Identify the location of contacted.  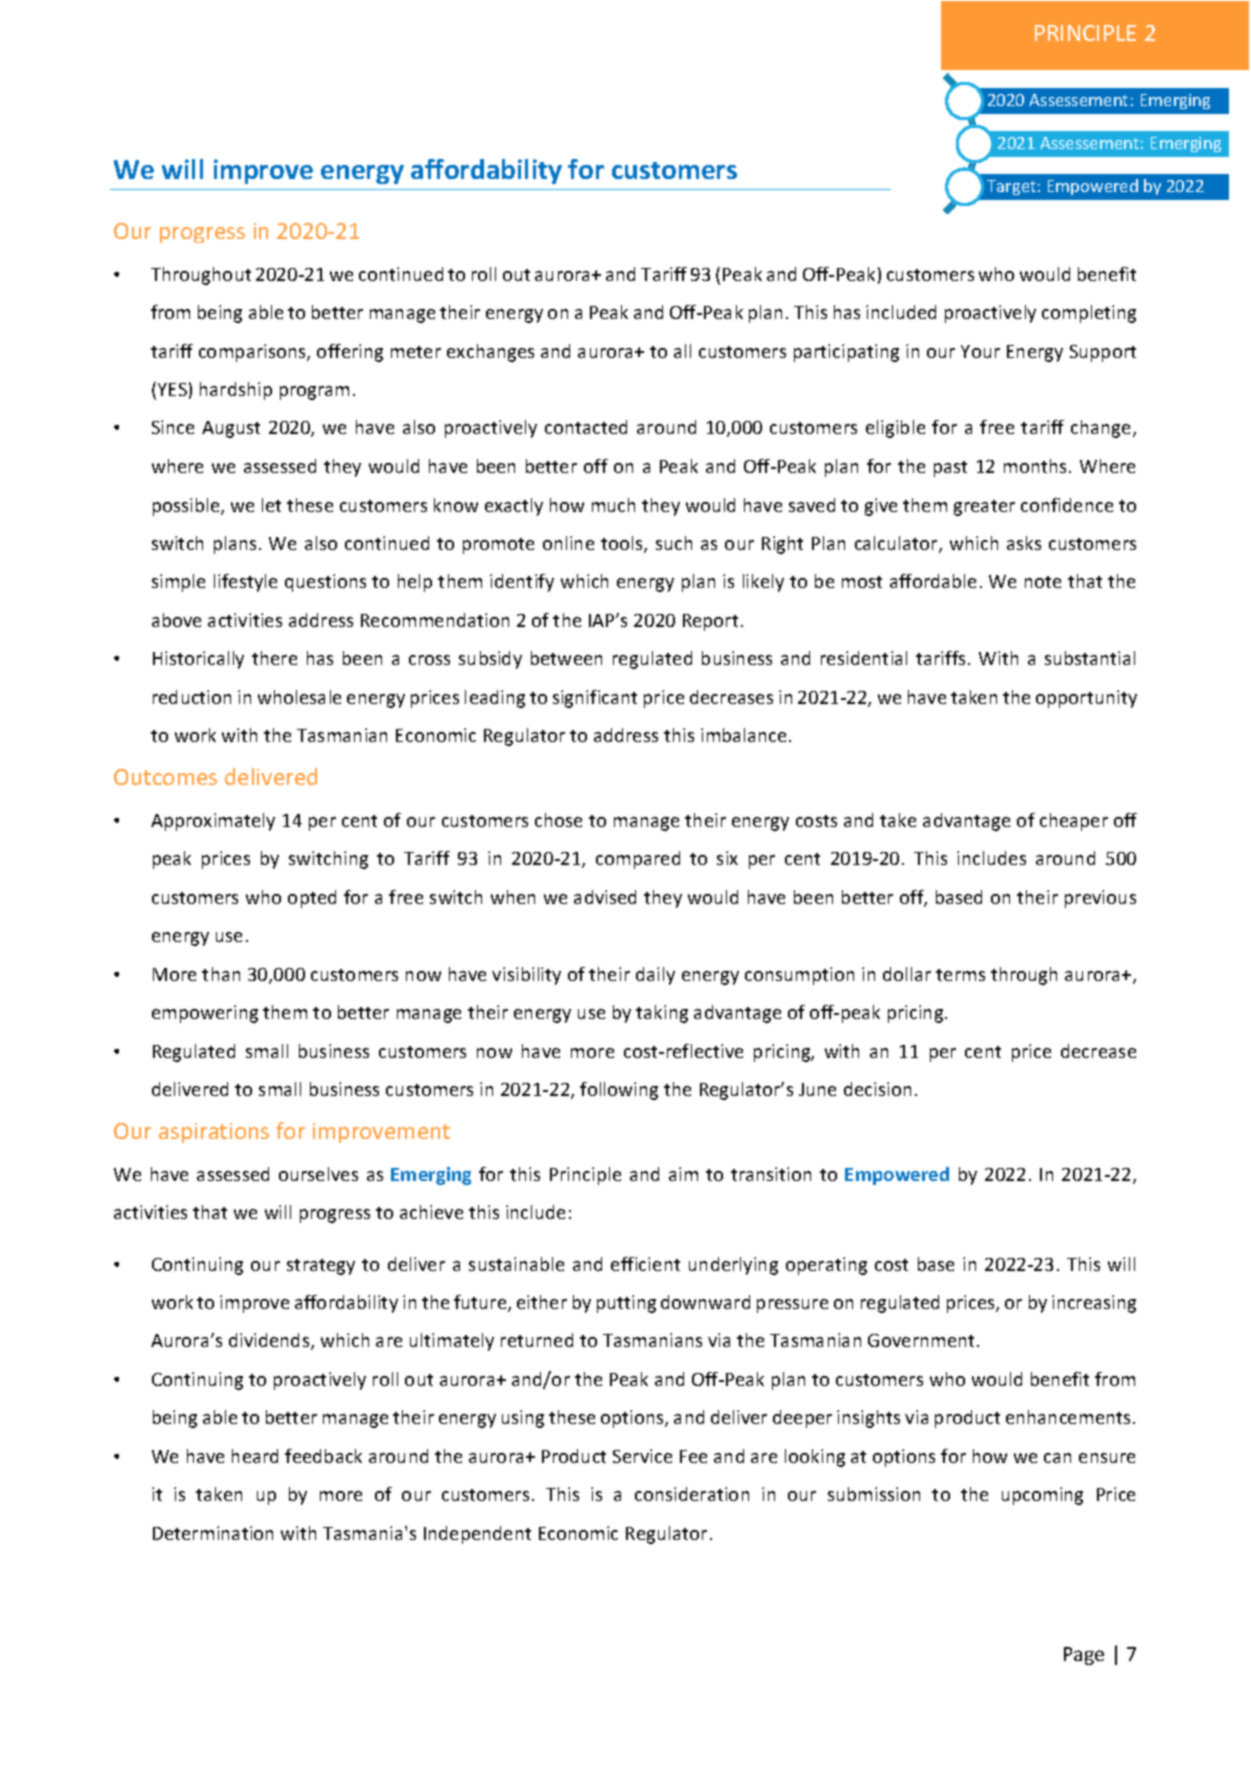
(586, 427).
